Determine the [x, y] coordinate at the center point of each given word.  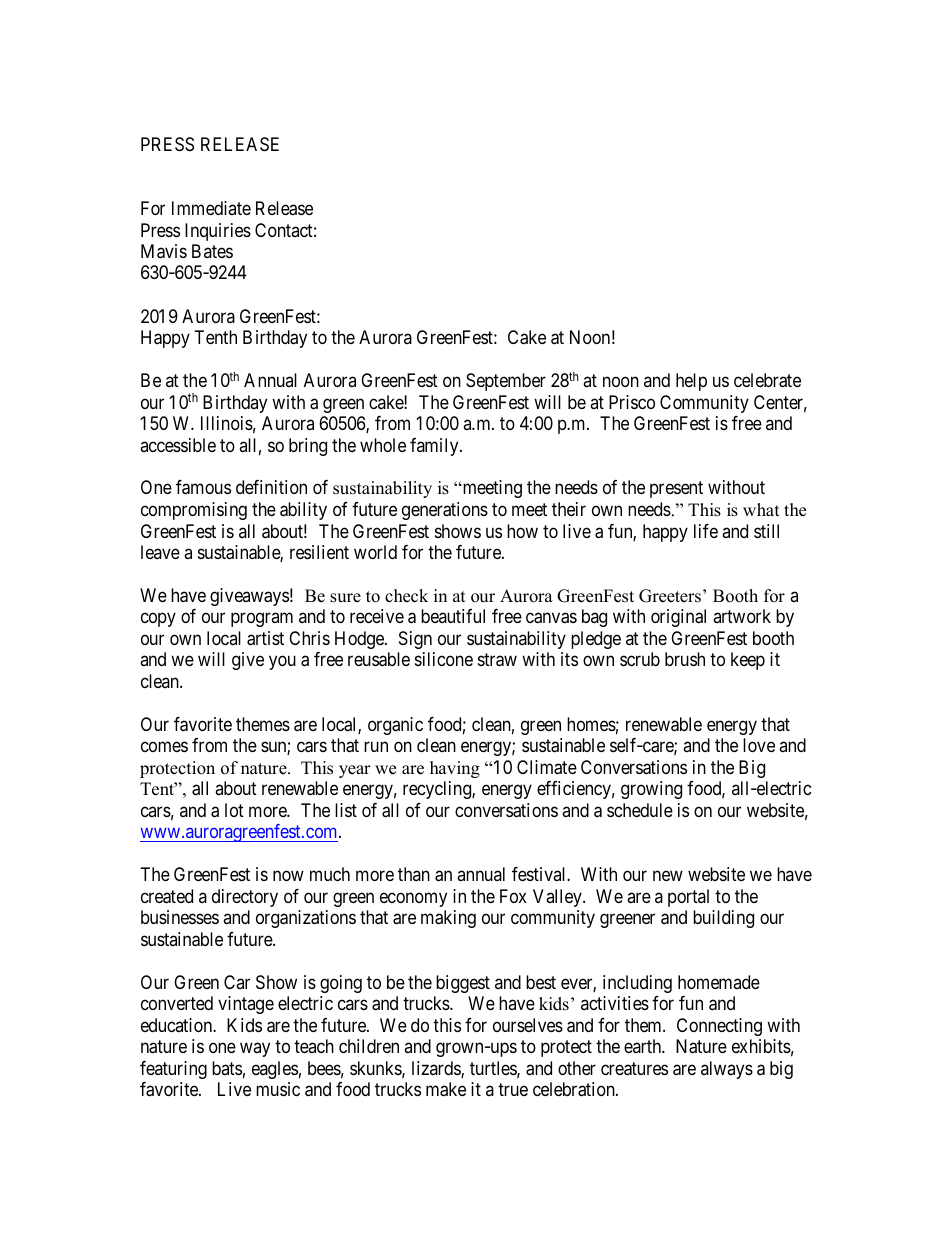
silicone [444, 659]
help [691, 382]
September [506, 382]
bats [227, 1068]
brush [685, 659]
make [446, 1089]
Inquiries [218, 232]
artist [265, 638]
